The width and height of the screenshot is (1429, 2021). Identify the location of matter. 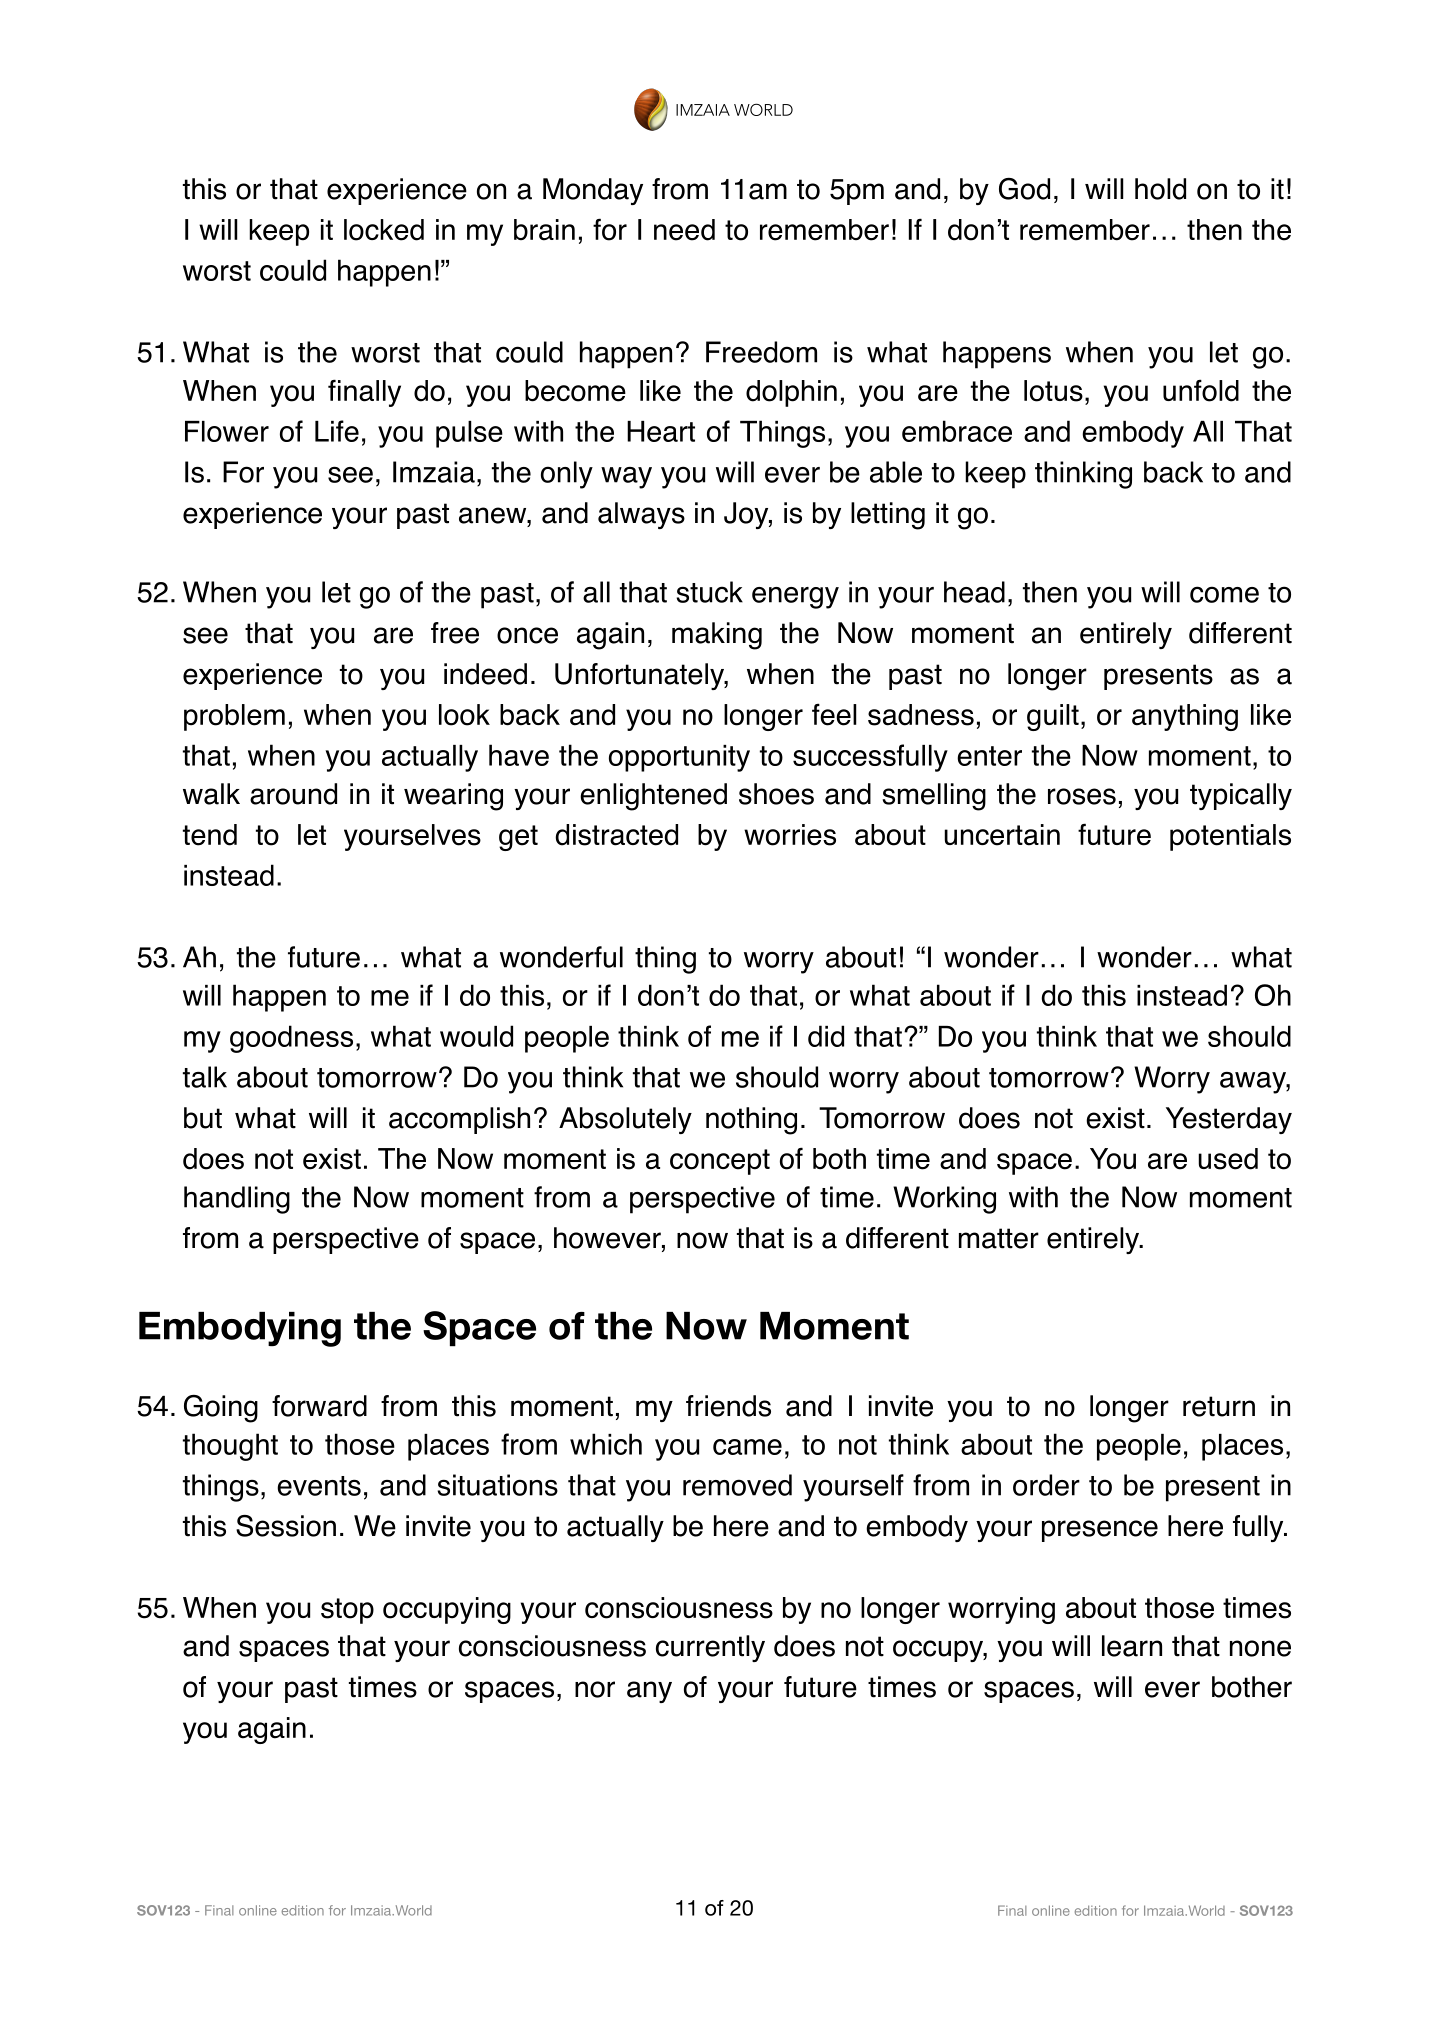
(999, 1238).
